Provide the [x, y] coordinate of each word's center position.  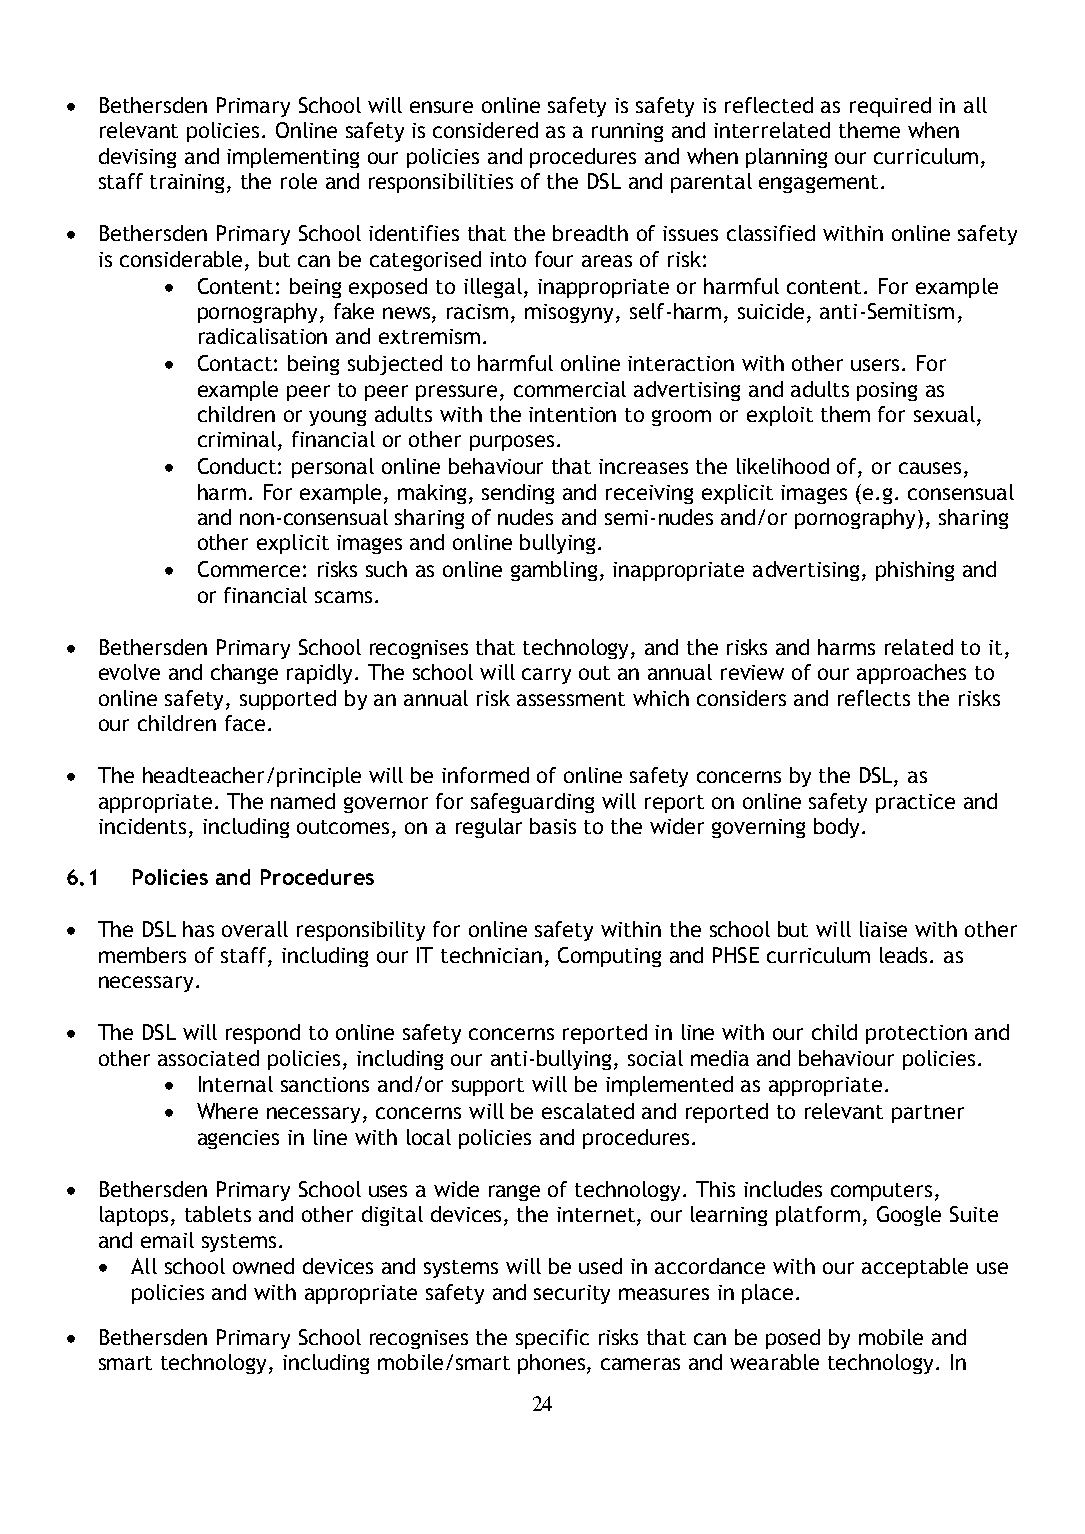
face [245, 723]
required [890, 107]
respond [263, 1034]
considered [485, 130]
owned [263, 1266]
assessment [571, 699]
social [655, 1058]
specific [552, 1339]
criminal [237, 439]
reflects [874, 698]
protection [916, 1034]
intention [572, 414]
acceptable [915, 1268]
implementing [293, 158]
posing [887, 391]
